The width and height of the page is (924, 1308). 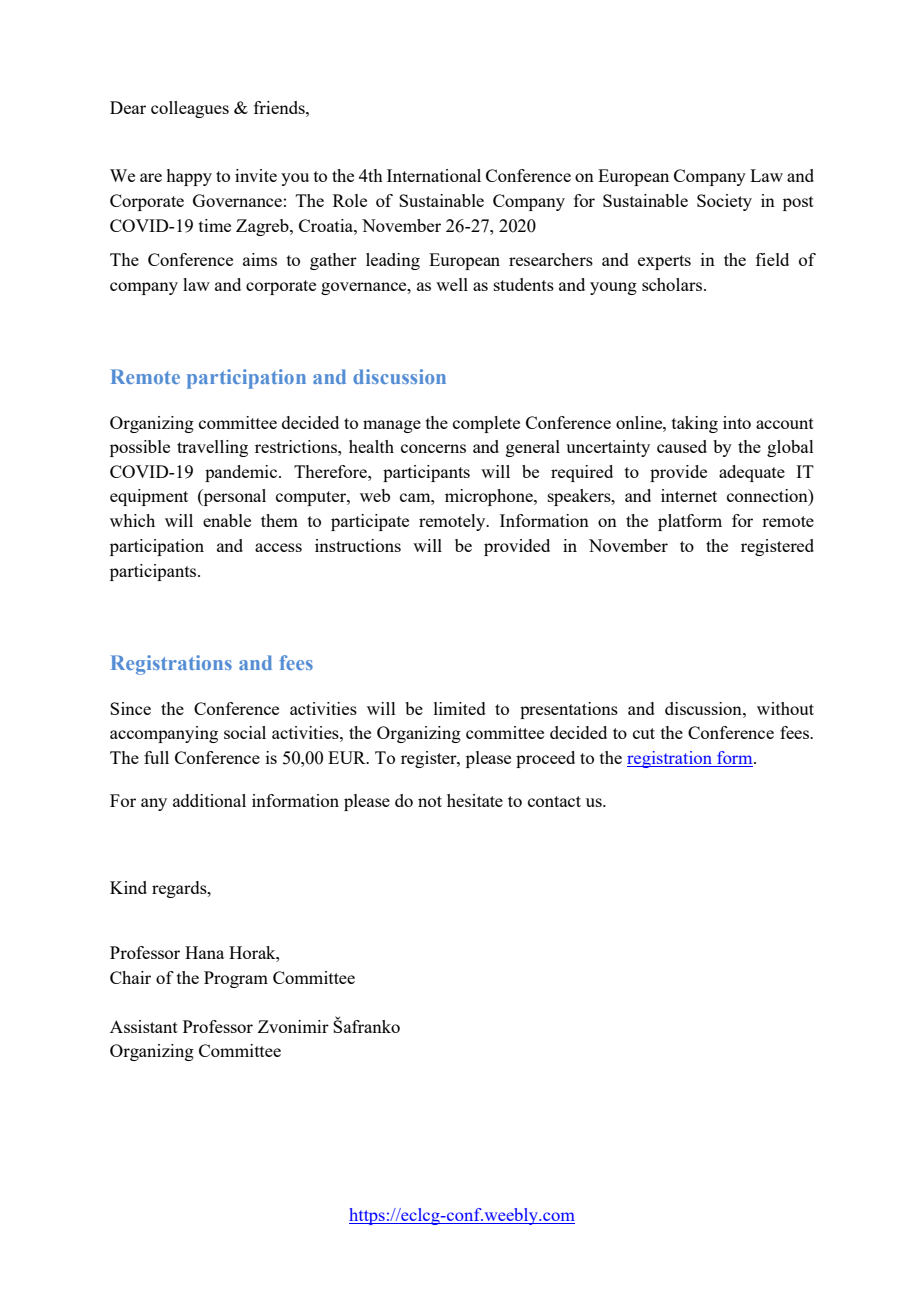 I want to click on enable, so click(x=227, y=520).
